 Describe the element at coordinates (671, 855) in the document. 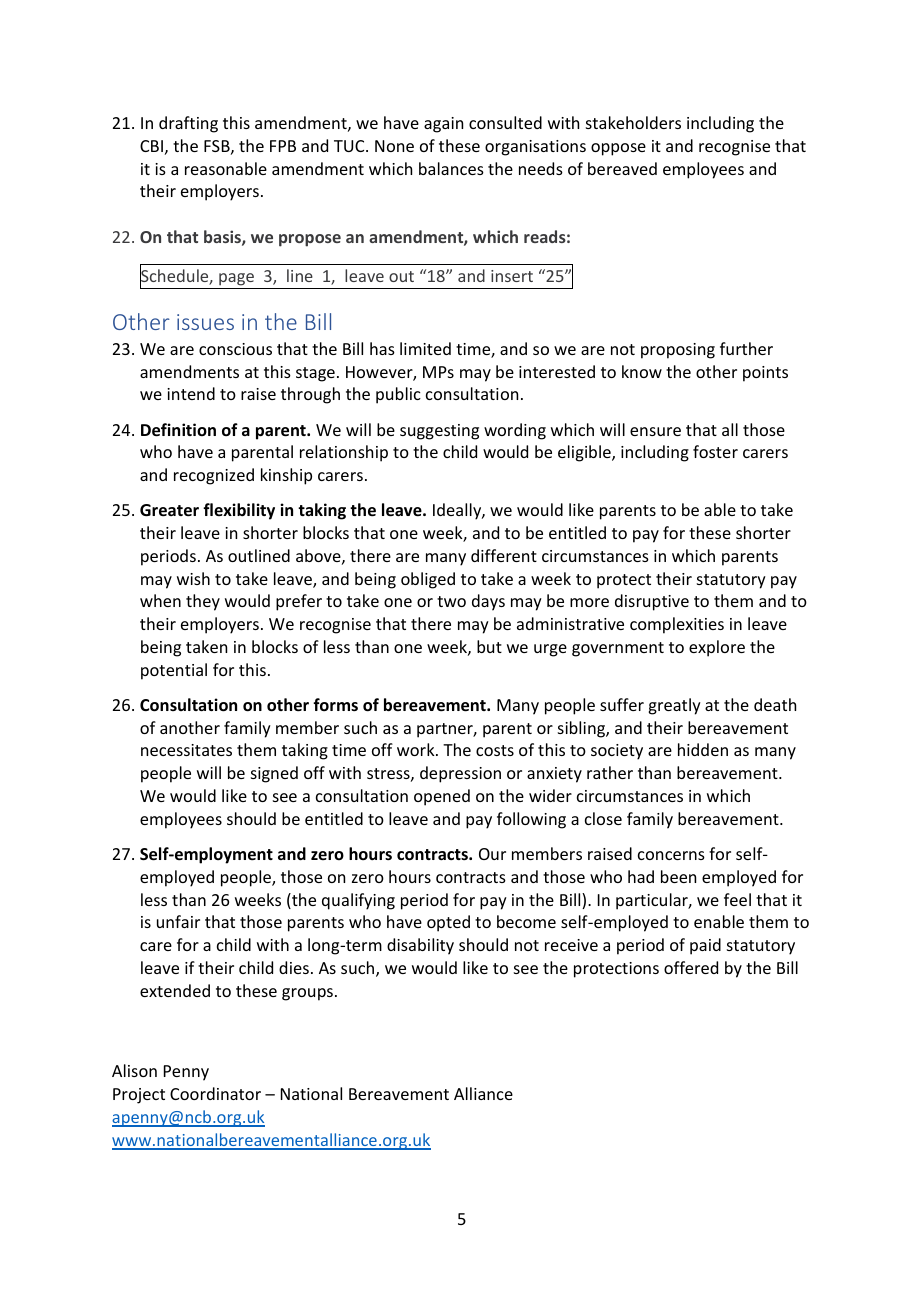

I see `concerns` at that location.
